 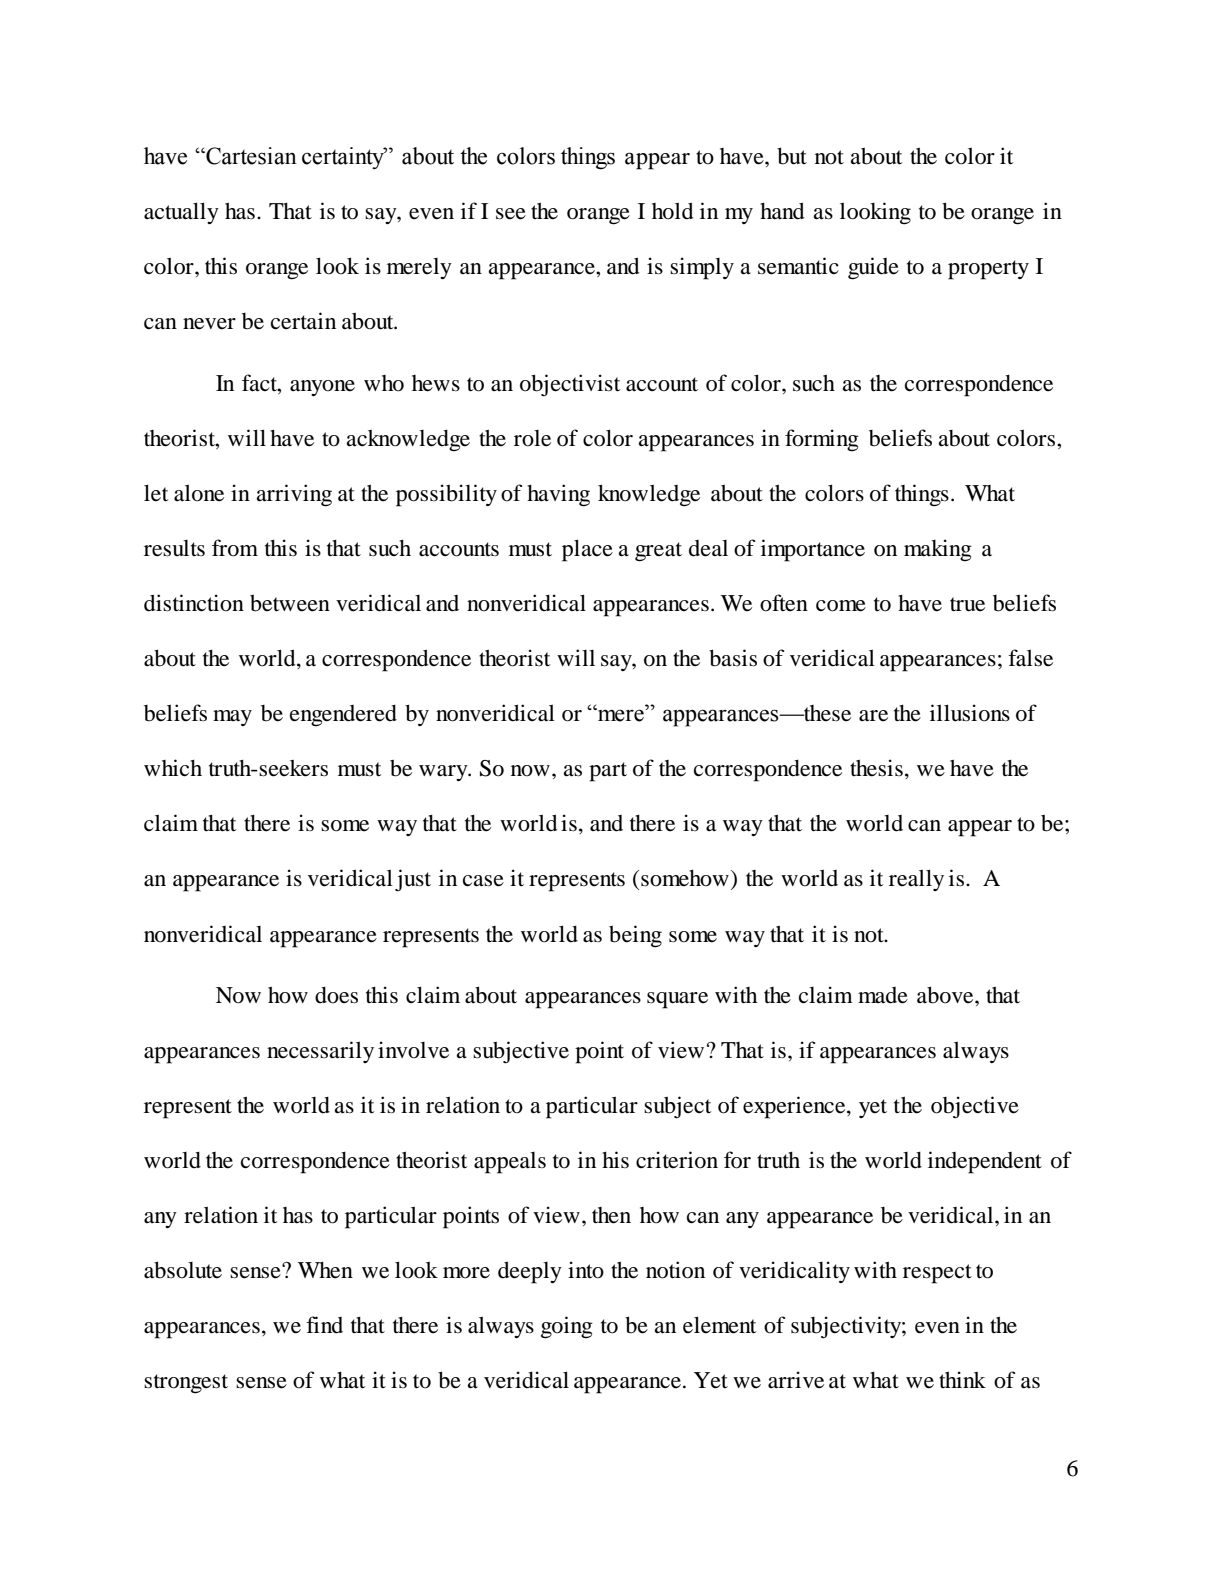 What do you see at coordinates (873, 268) in the image?
I see `guide` at bounding box center [873, 268].
